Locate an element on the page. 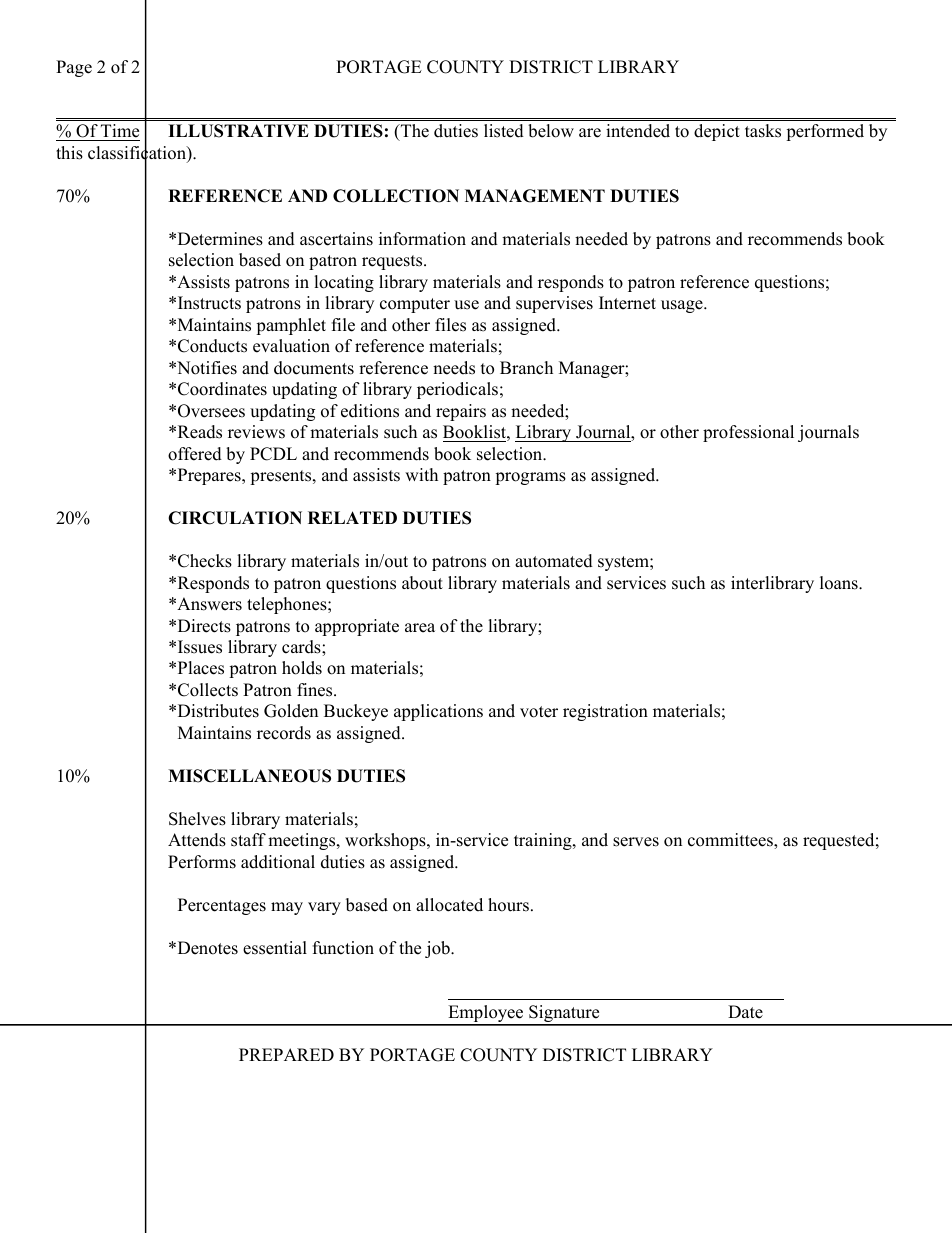 This image has width=952, height=1233. about is located at coordinates (422, 583).
